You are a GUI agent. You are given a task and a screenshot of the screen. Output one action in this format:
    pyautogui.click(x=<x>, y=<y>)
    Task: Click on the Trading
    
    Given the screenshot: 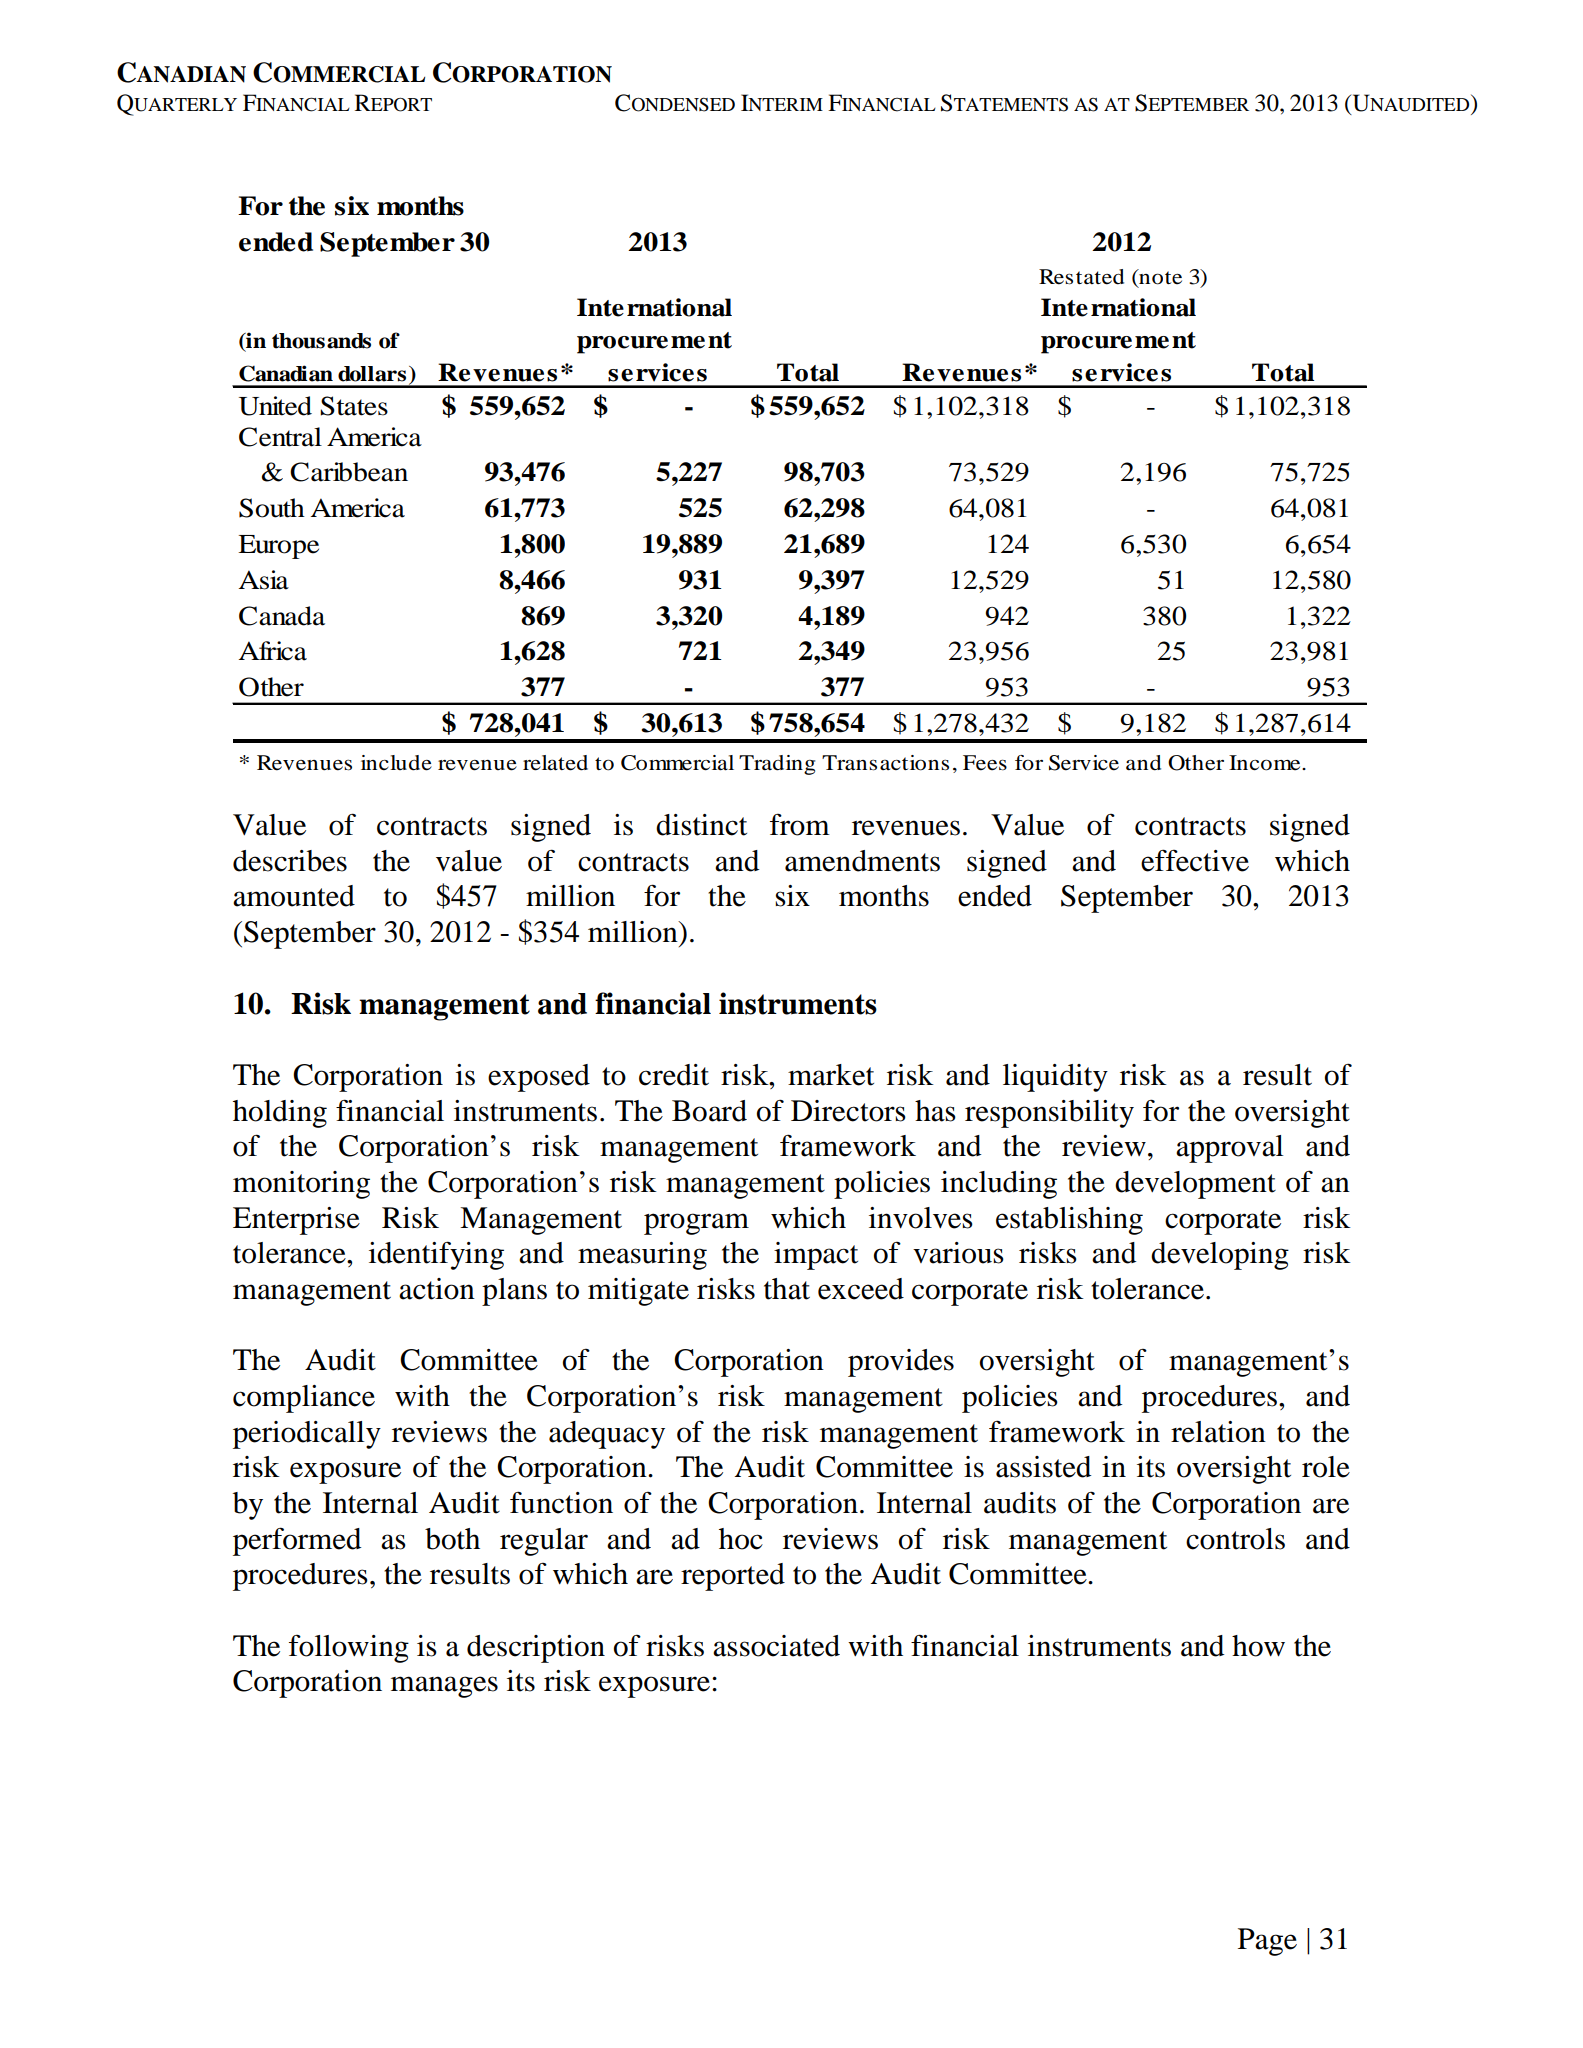 What is the action you would take?
    pyautogui.click(x=777, y=765)
